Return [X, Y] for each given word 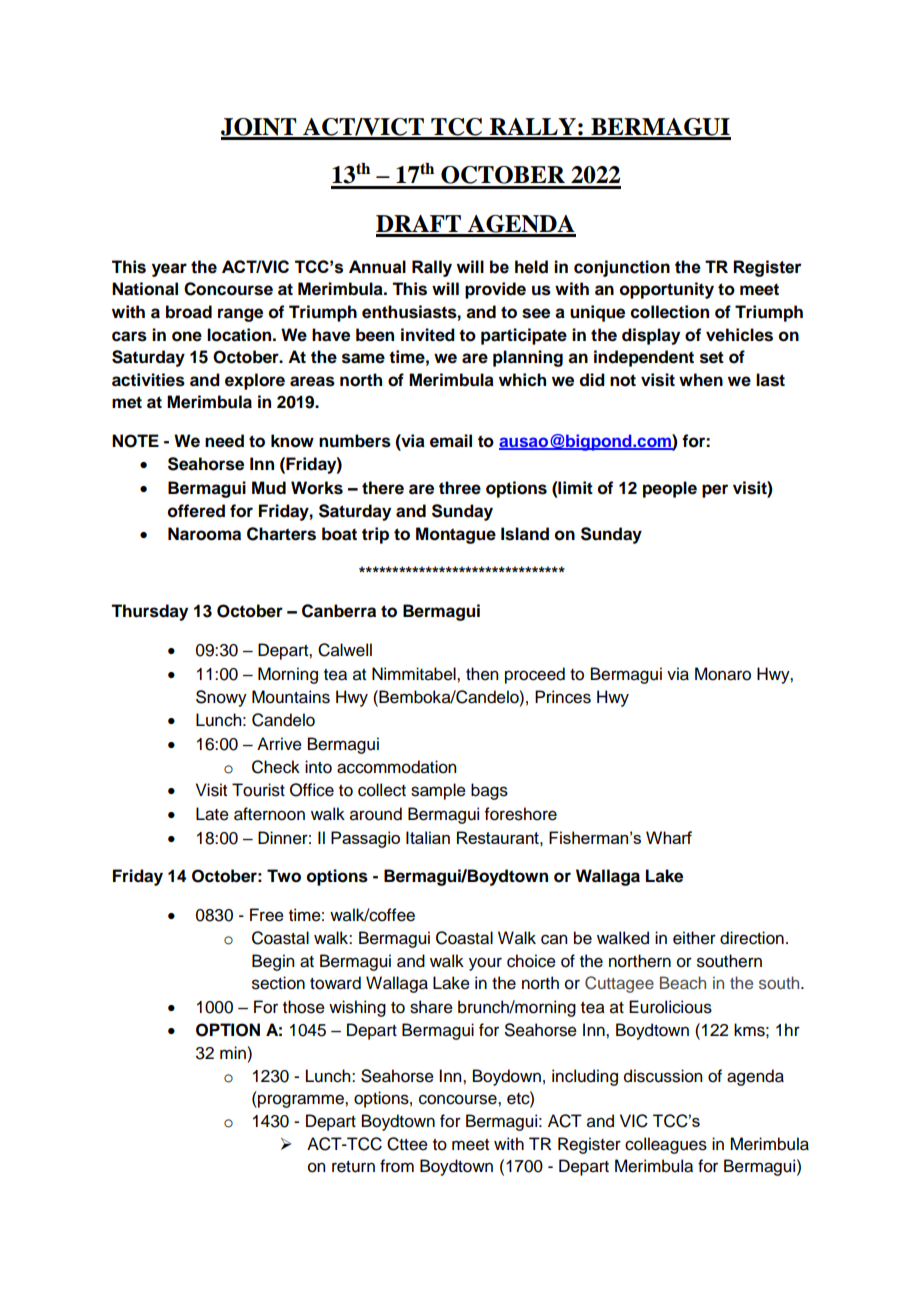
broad [189, 312]
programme [301, 1101]
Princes [563, 697]
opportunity [667, 290]
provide [495, 290]
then [482, 674]
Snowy [221, 698]
